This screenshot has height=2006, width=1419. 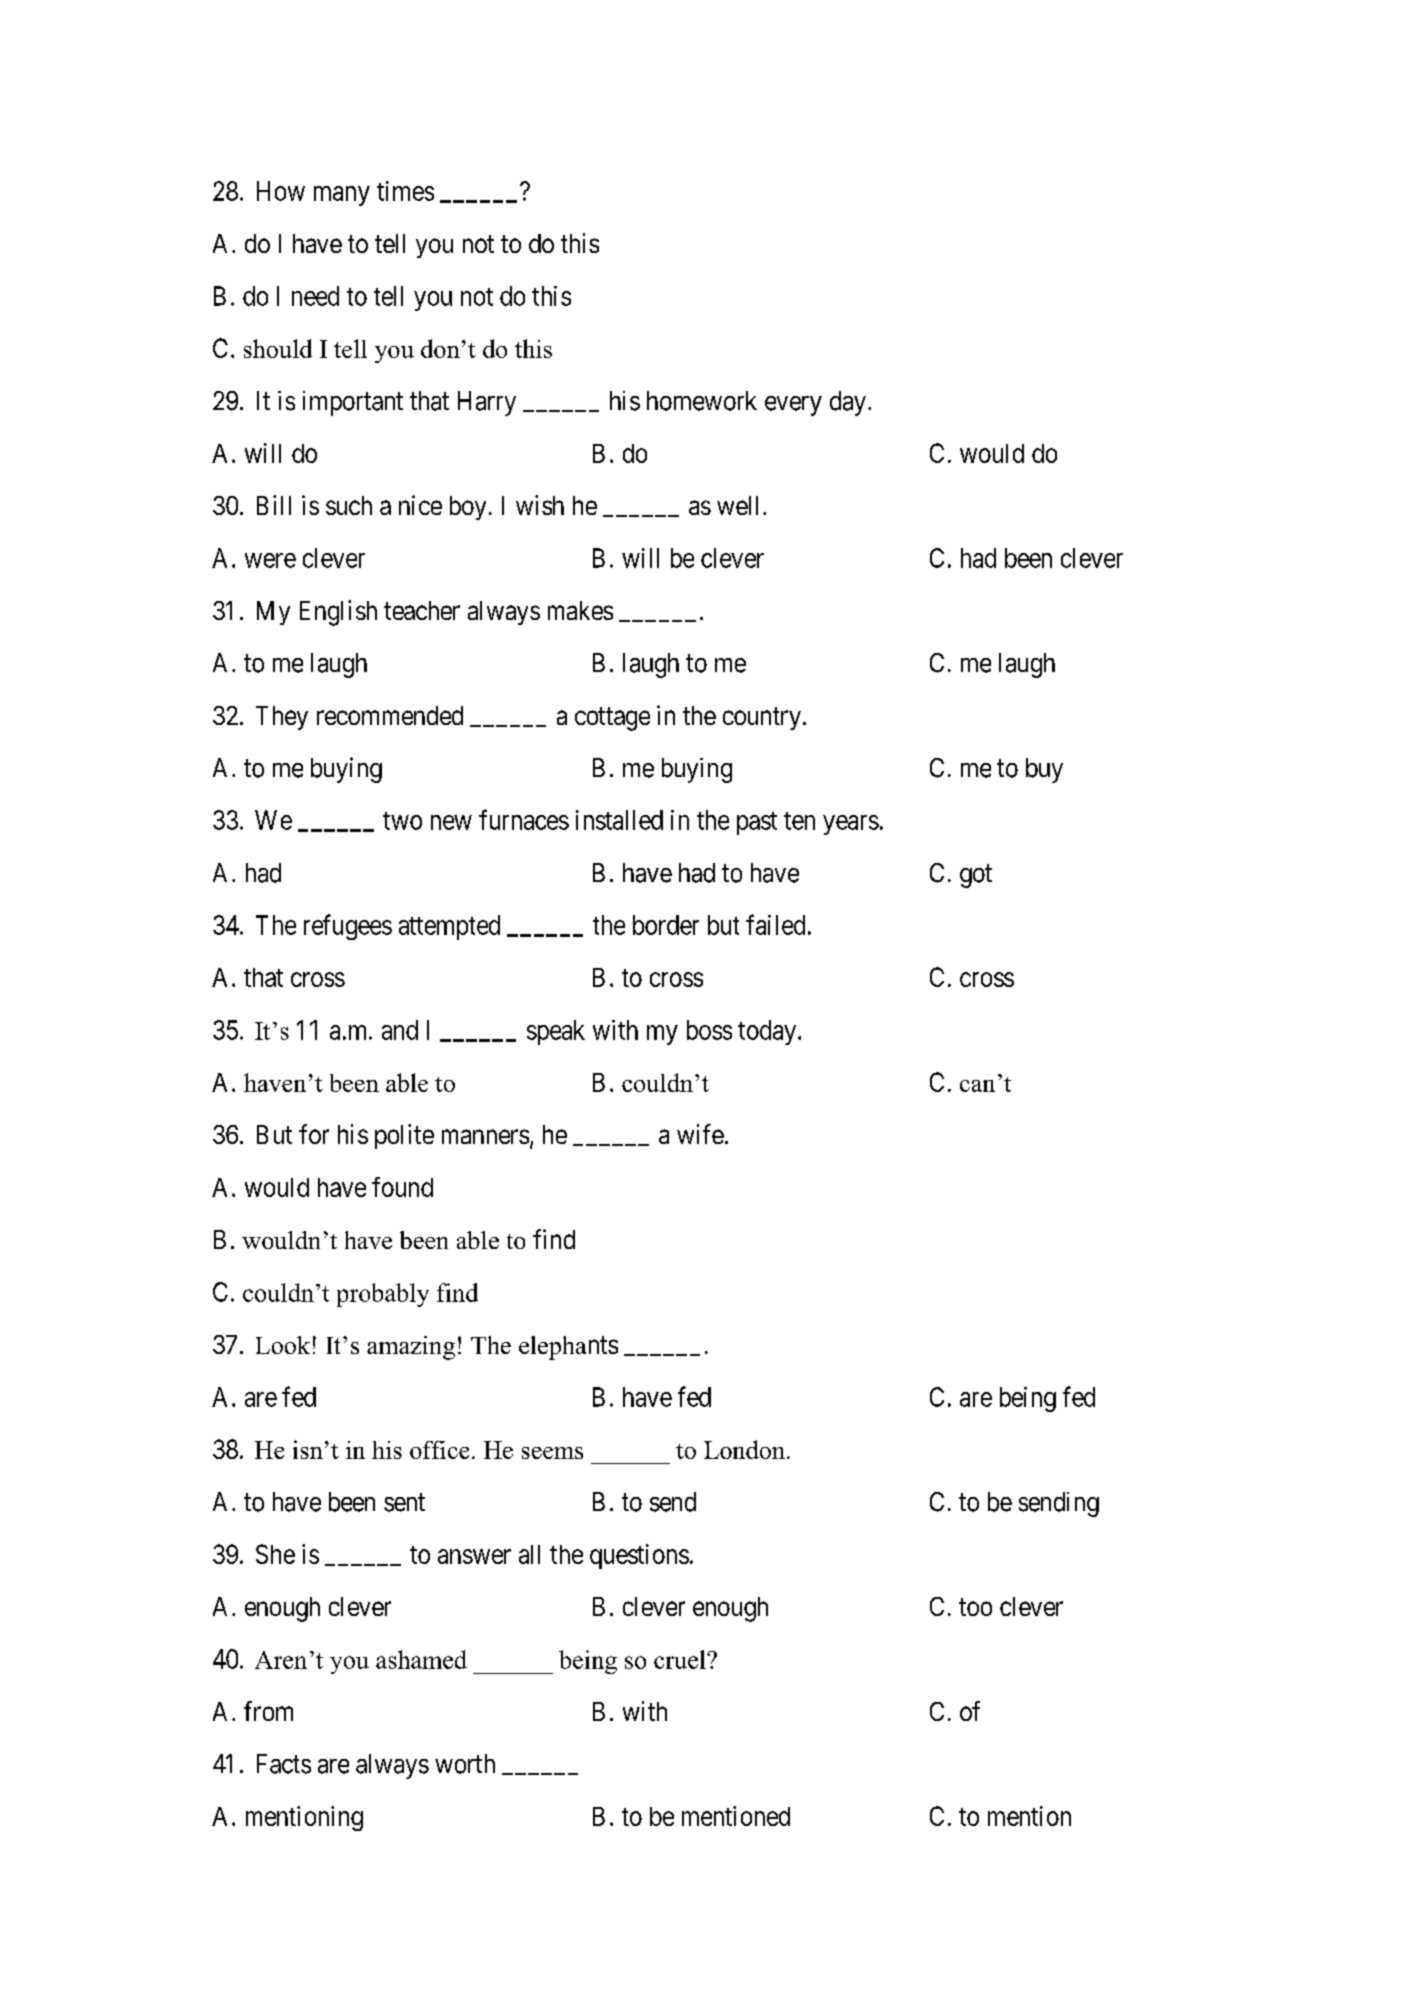 What do you see at coordinates (702, 401) in the screenshot?
I see `homework` at bounding box center [702, 401].
